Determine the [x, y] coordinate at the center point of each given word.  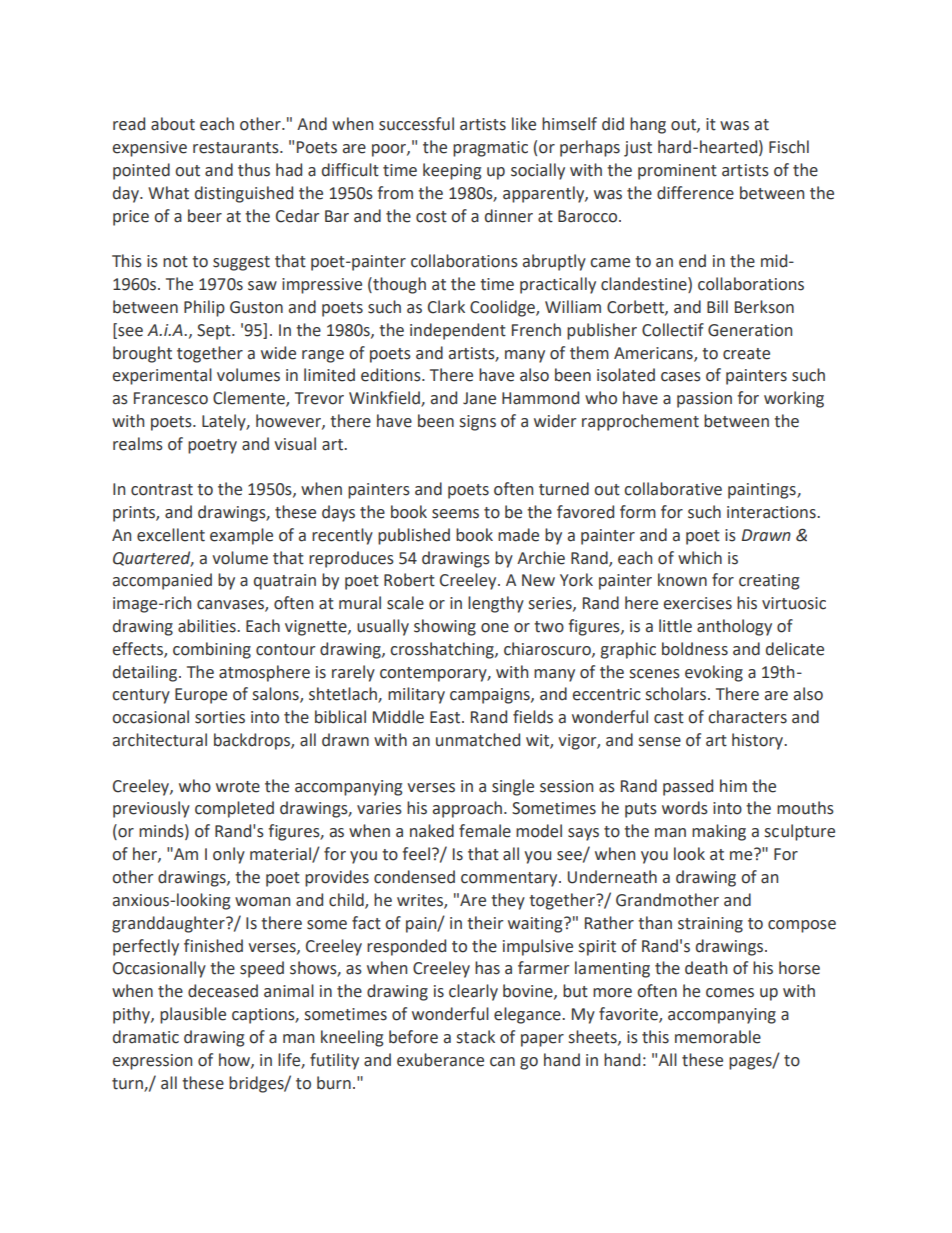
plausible [193, 1015]
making [719, 832]
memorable [718, 1037]
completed [234, 809]
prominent [677, 172]
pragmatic [490, 149]
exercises [697, 603]
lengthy [496, 604]
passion [704, 400]
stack [476, 1037]
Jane [479, 398]
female [485, 831]
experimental [162, 376]
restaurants [237, 148]
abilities [208, 626]
